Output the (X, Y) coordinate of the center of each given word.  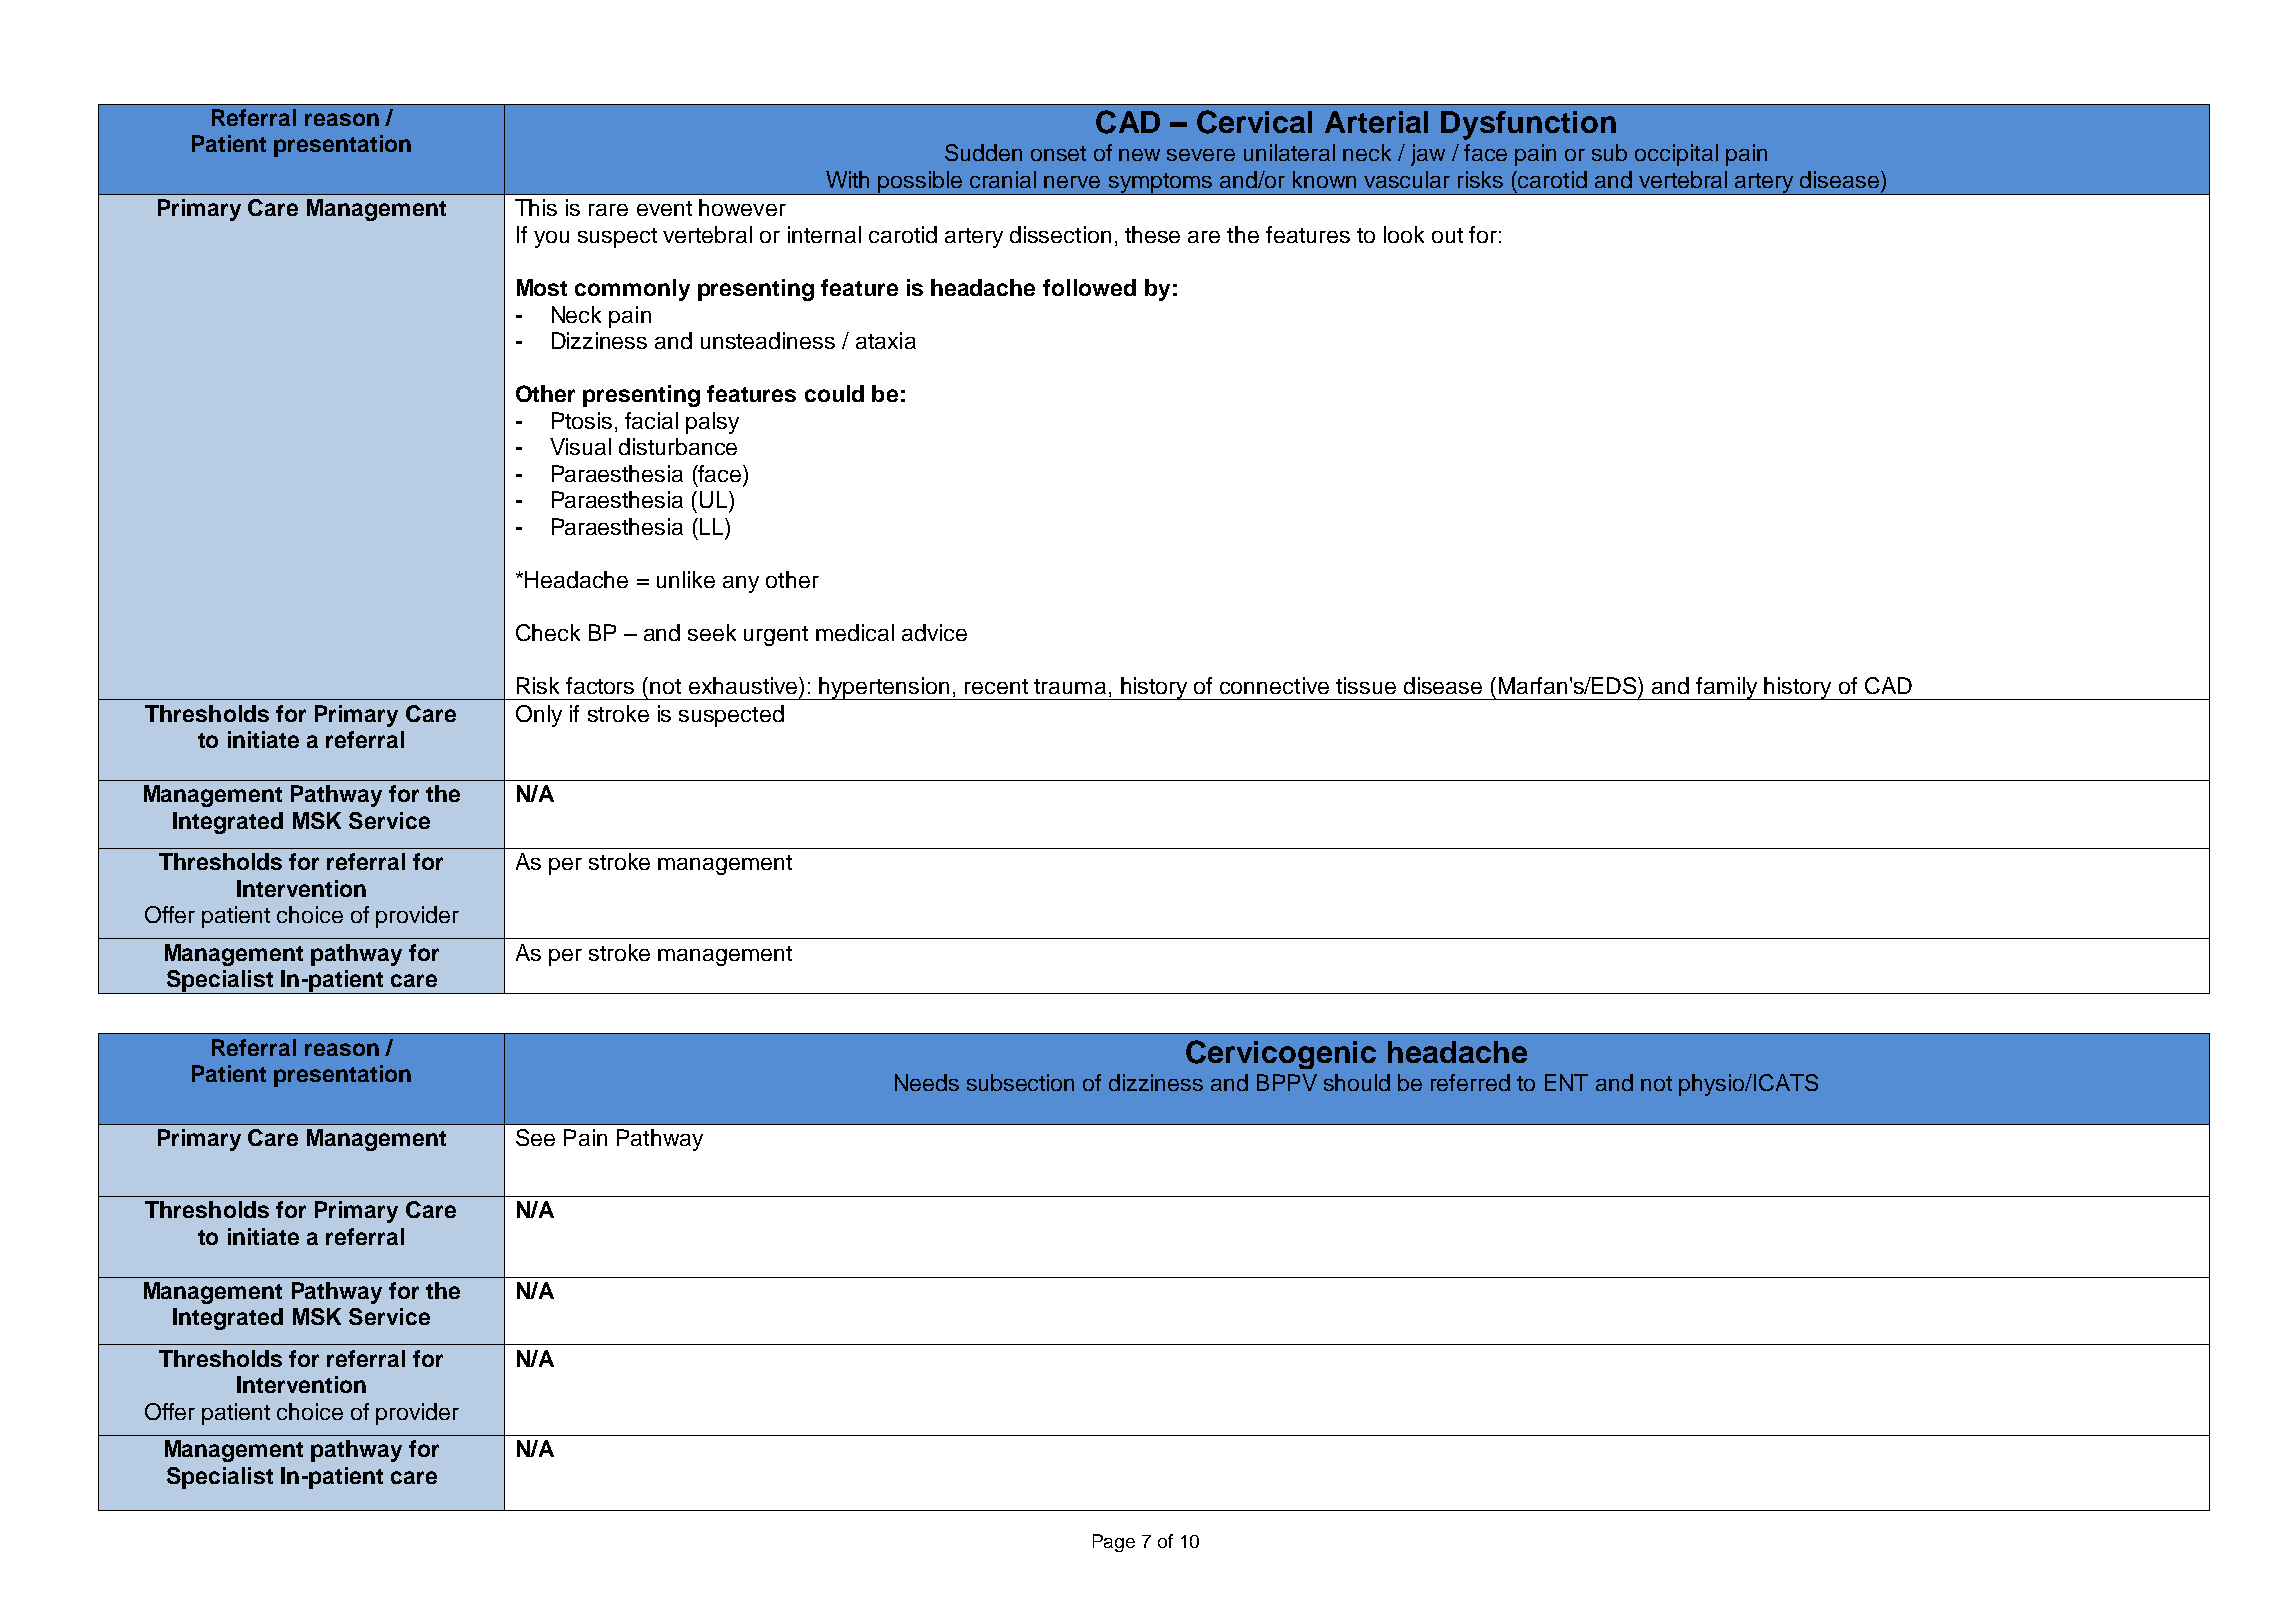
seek (712, 632)
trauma (1070, 686)
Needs (927, 1082)
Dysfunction (1528, 125)
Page (1114, 1543)
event (664, 208)
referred (1470, 1082)
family (1727, 688)
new (1139, 155)
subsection (1020, 1082)
